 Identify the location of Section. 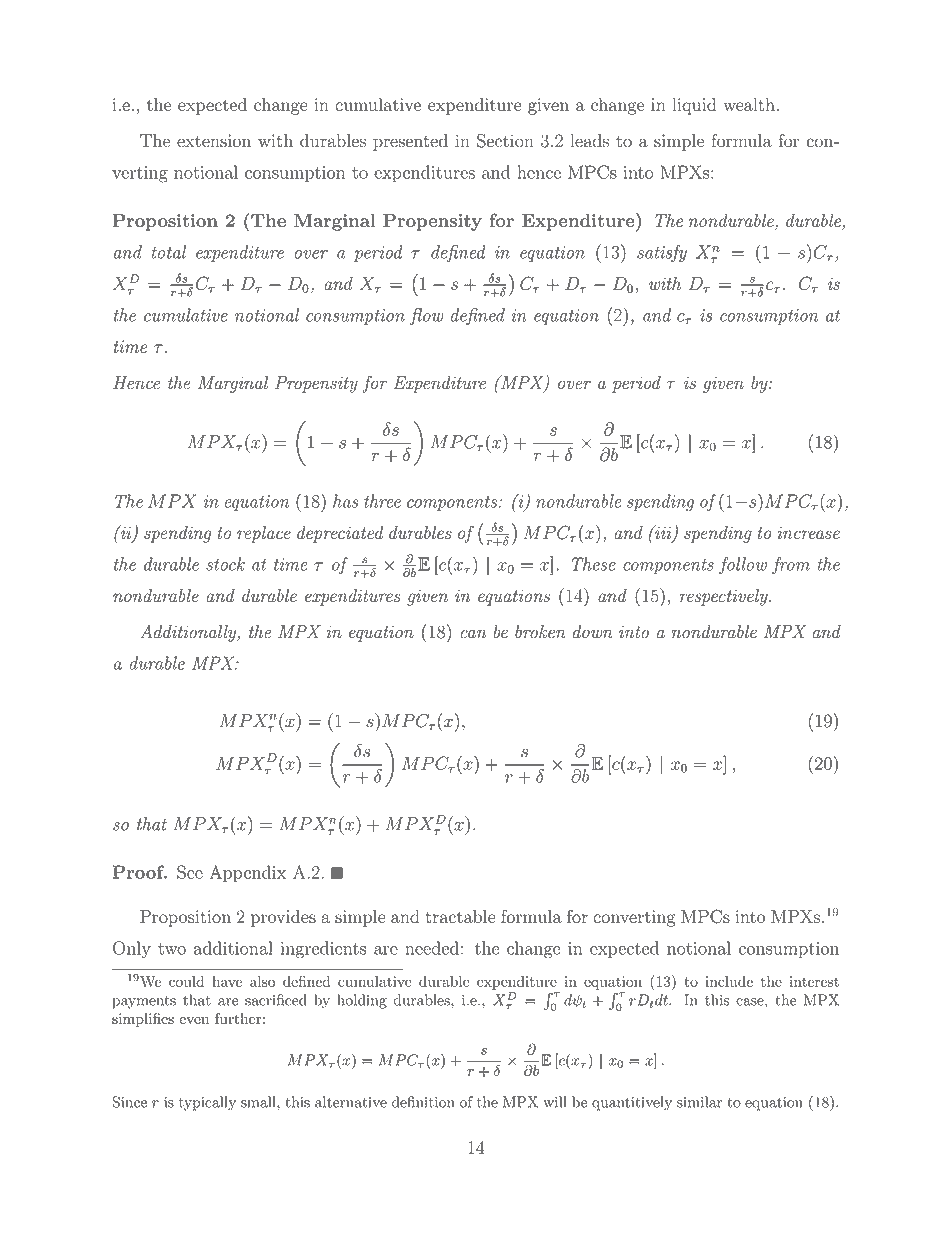
(505, 141).
